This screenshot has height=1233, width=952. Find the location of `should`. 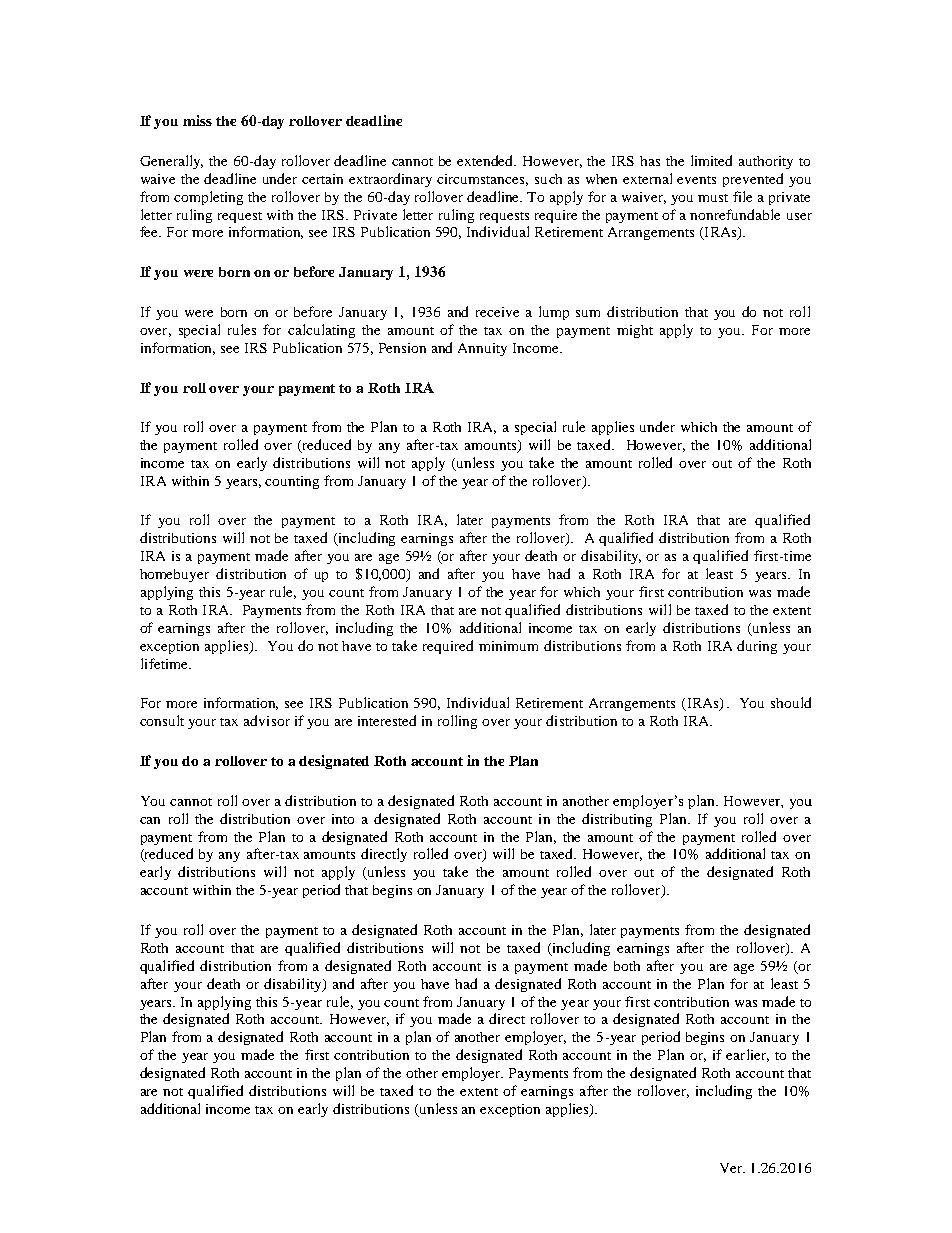

should is located at coordinates (791, 702).
